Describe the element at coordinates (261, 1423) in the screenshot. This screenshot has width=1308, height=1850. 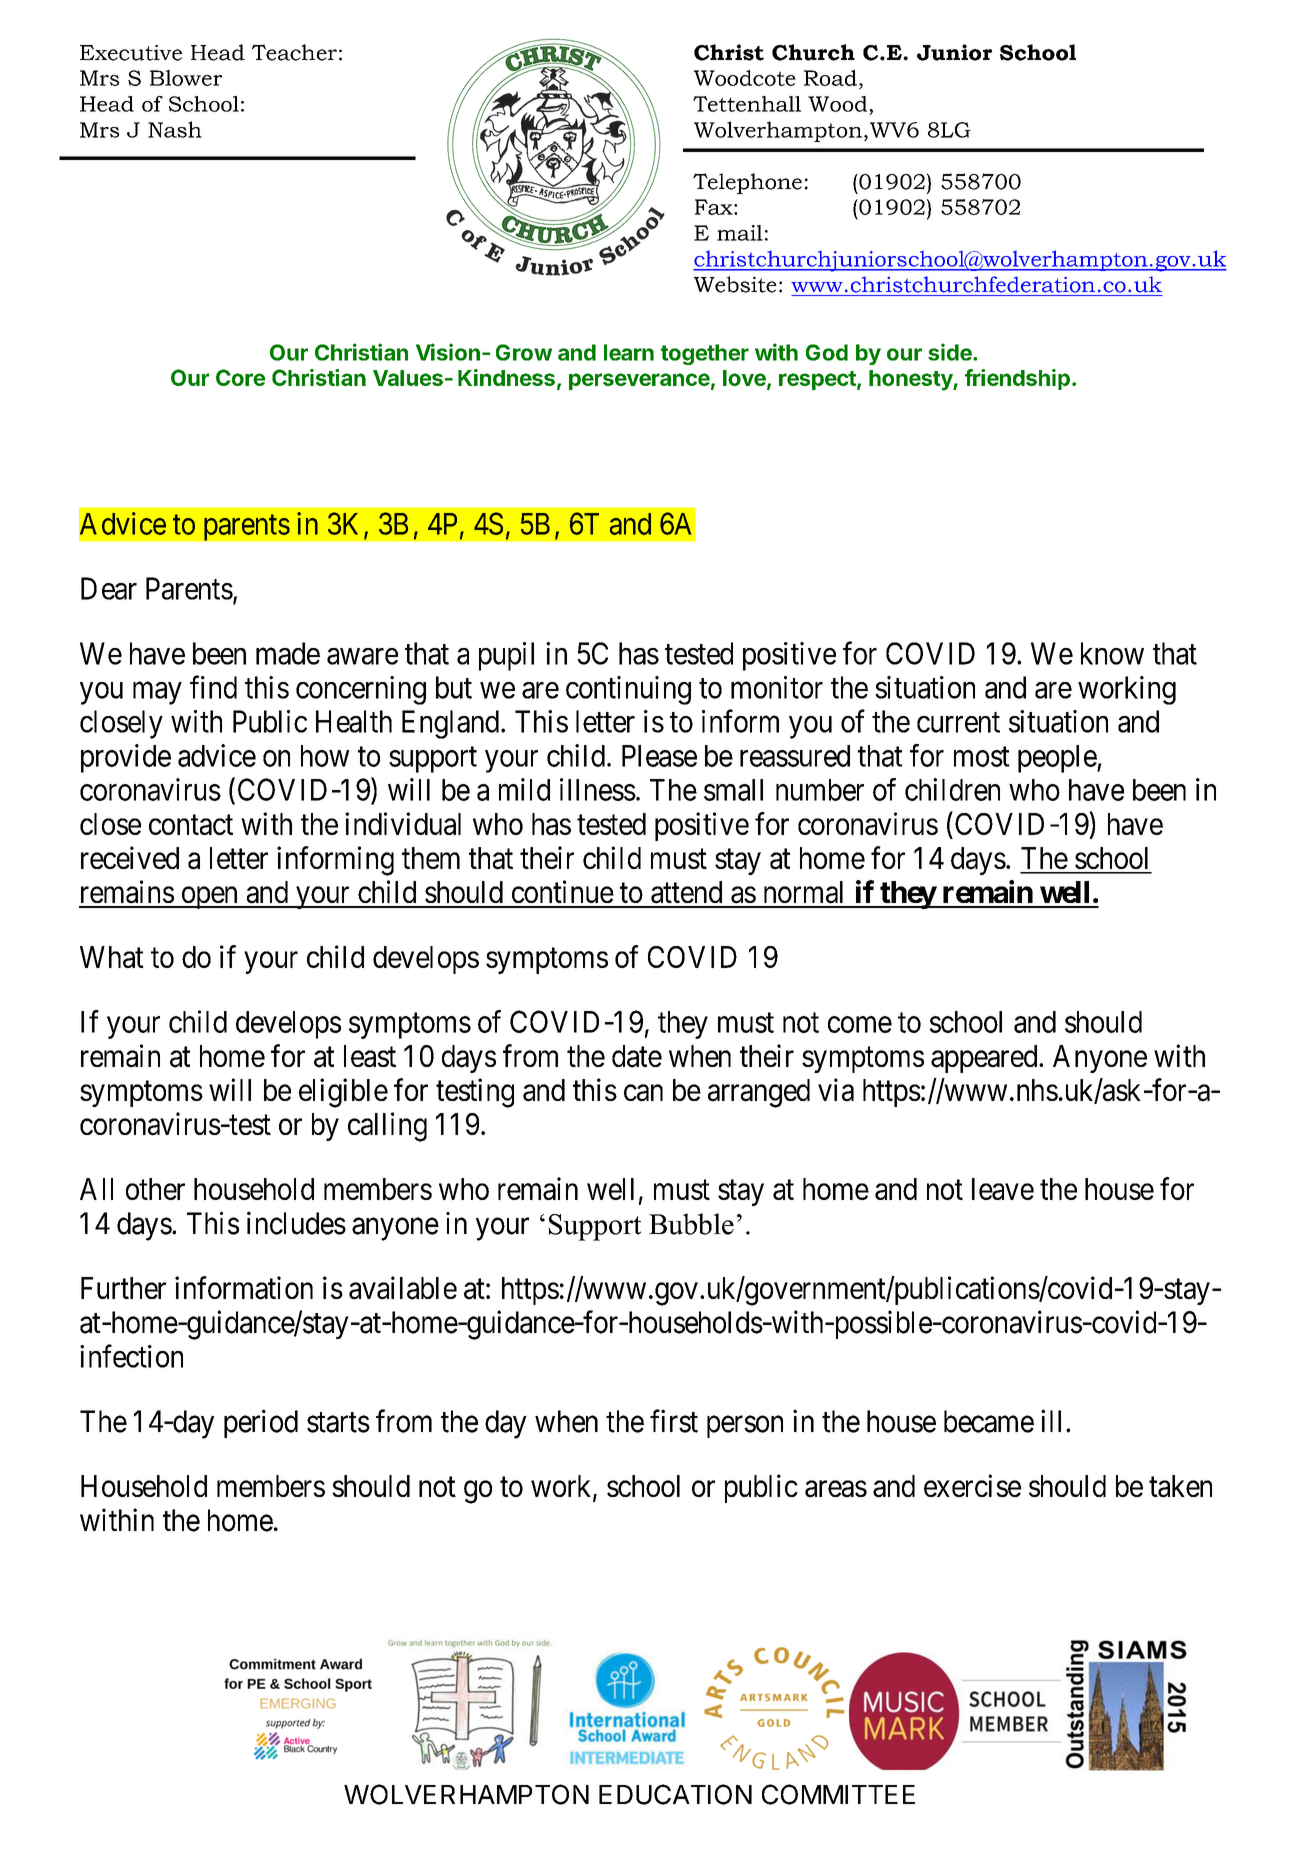
I see `period` at that location.
